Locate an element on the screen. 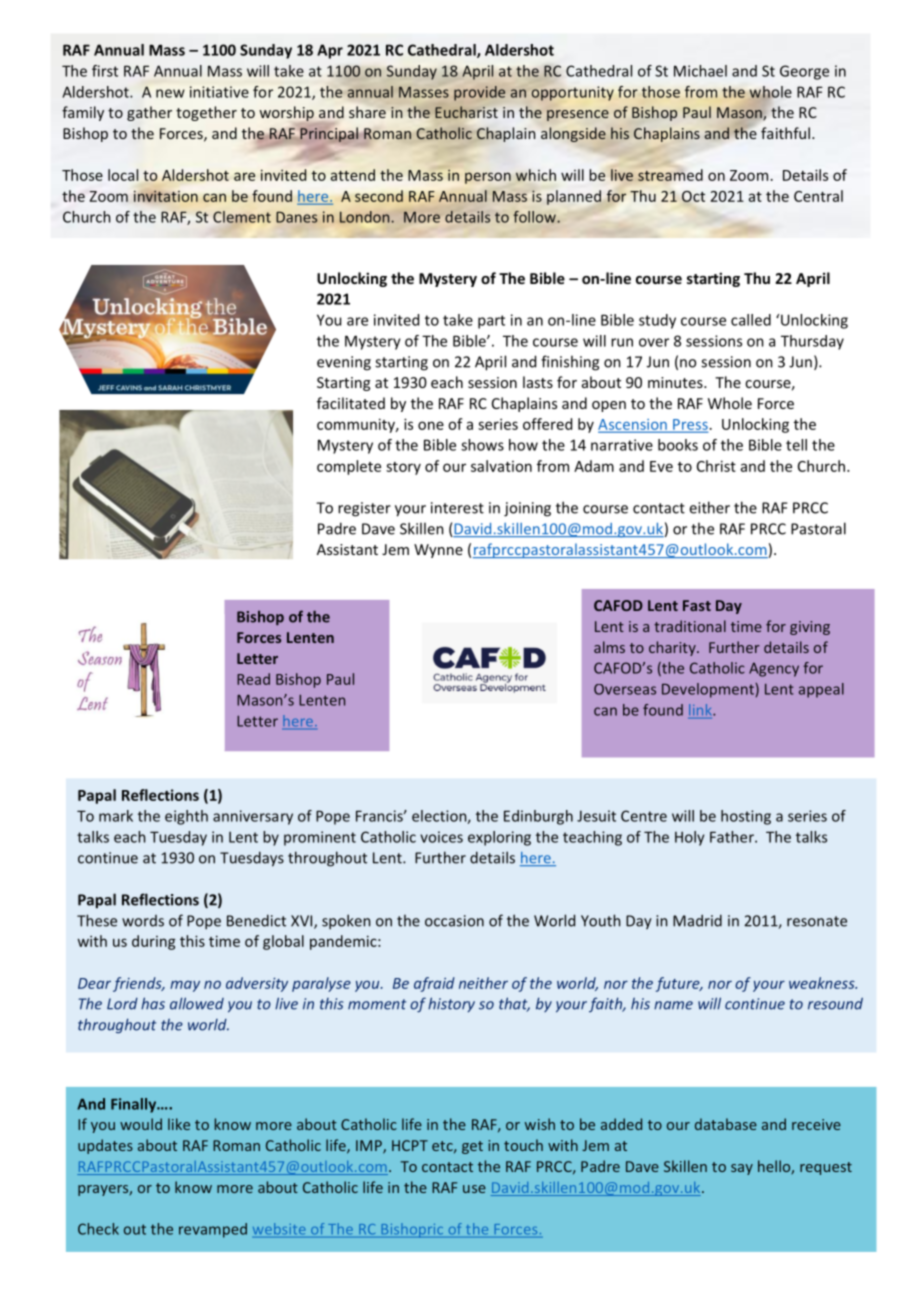 The width and height of the screenshot is (924, 1308). minutes is located at coordinates (676, 382).
